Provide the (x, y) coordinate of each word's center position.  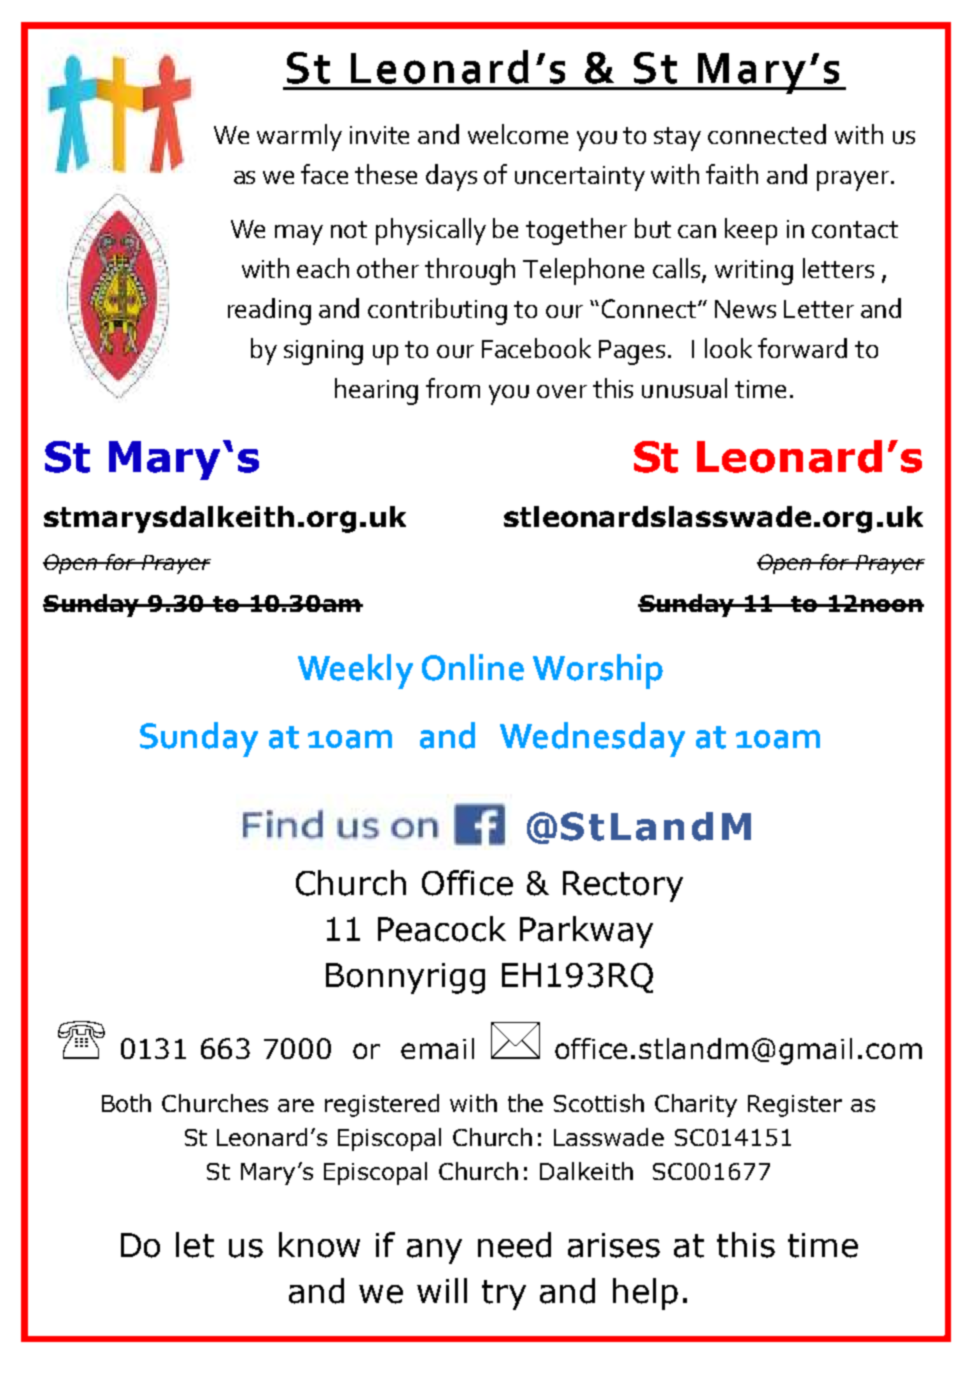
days (451, 177)
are (296, 1105)
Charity (696, 1105)
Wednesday (592, 739)
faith (732, 174)
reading (269, 311)
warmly (299, 137)
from (453, 388)
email (437, 1048)
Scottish (599, 1103)
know (319, 1245)
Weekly (355, 671)
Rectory (623, 886)
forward (802, 348)
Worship (598, 671)
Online (473, 667)
